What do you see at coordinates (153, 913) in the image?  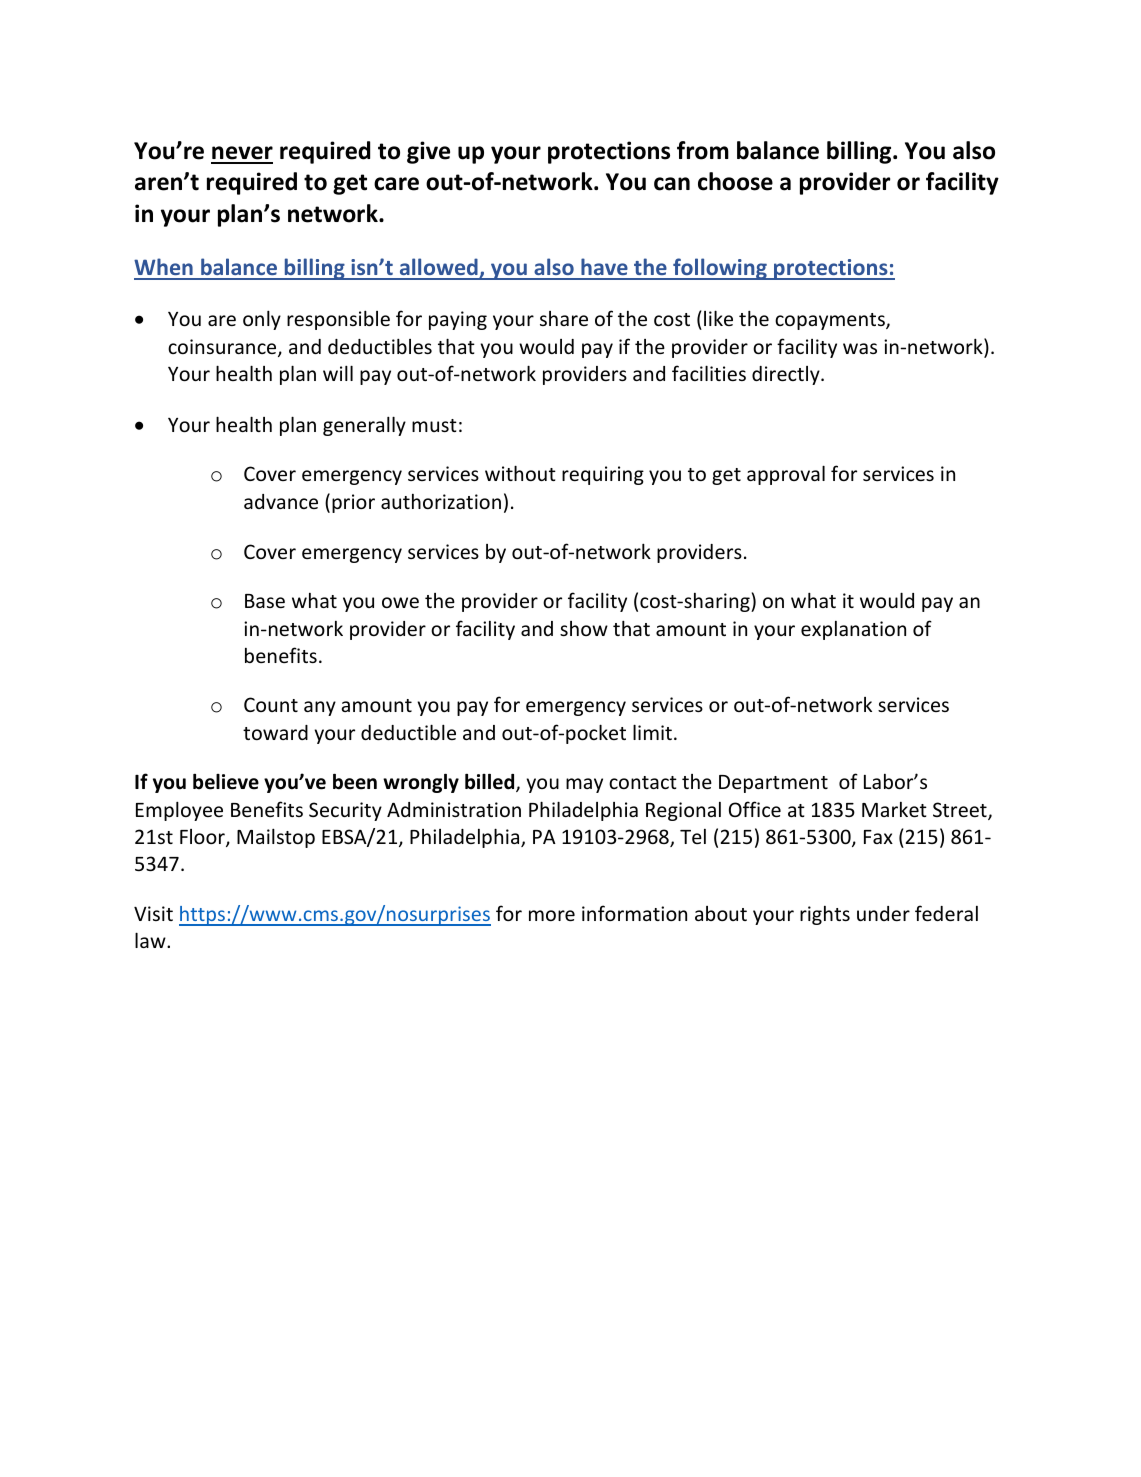 I see `Visit` at bounding box center [153, 913].
